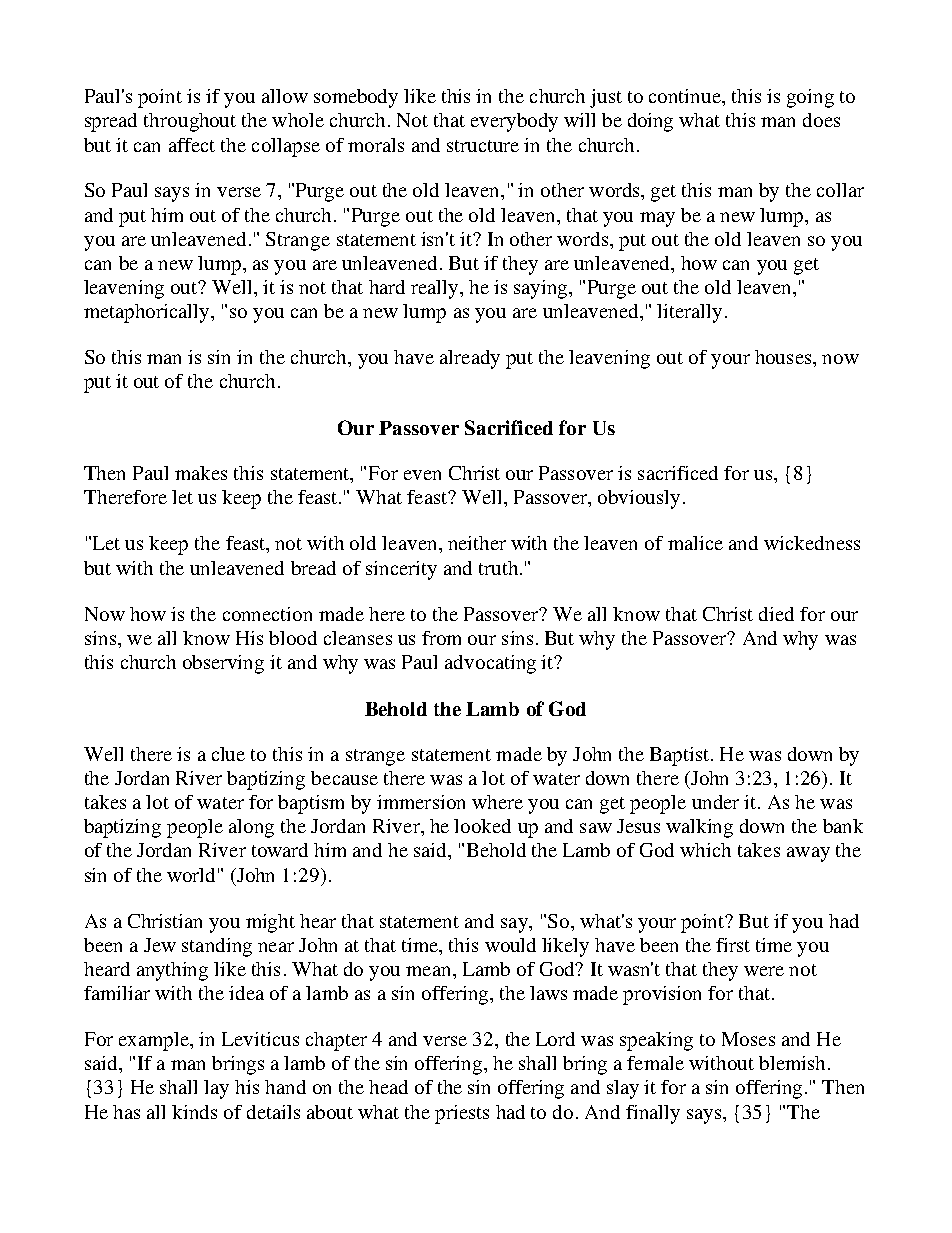 The image size is (952, 1233). I want to click on throughout, so click(190, 122).
